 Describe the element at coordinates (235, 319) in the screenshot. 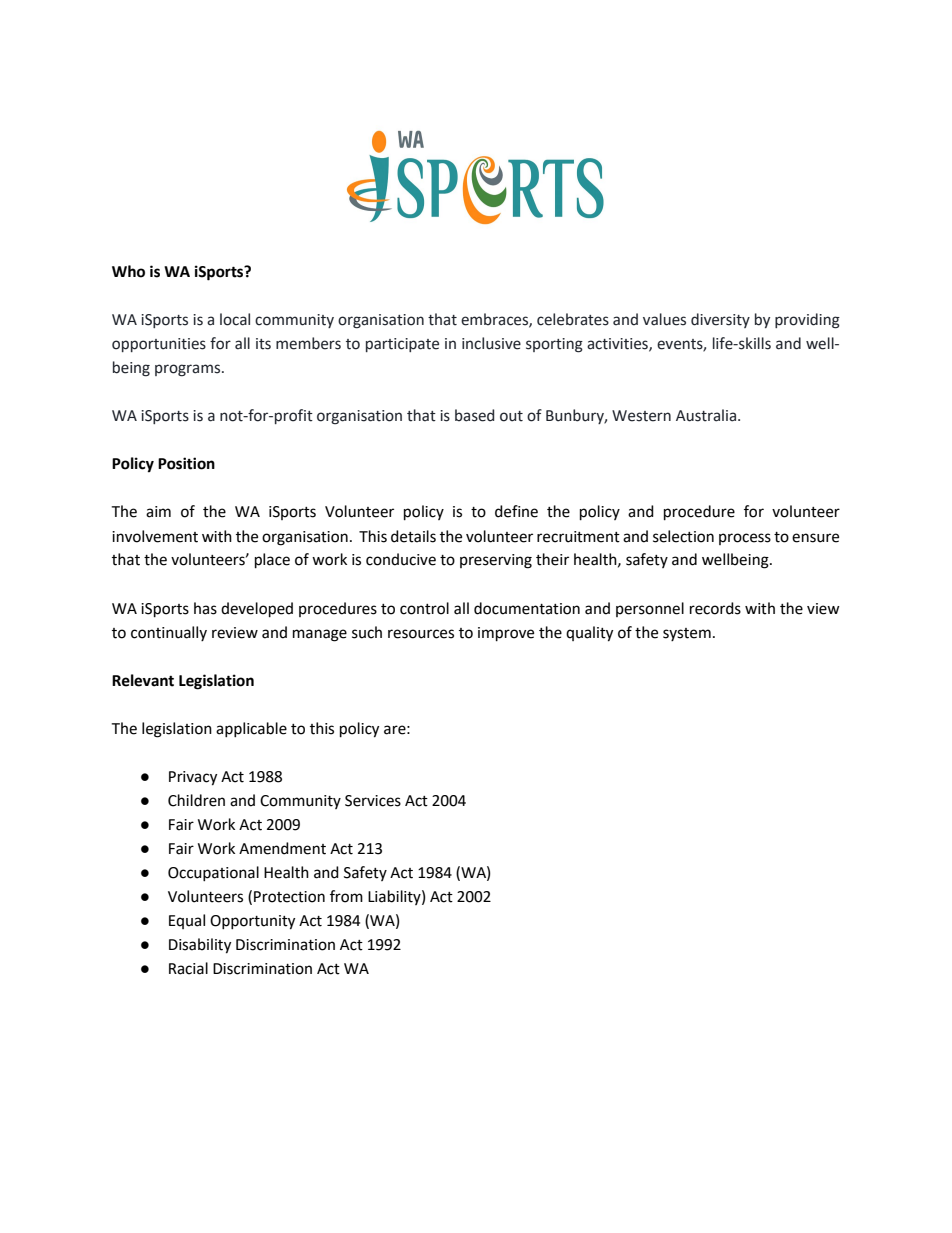

I see `local` at that location.
